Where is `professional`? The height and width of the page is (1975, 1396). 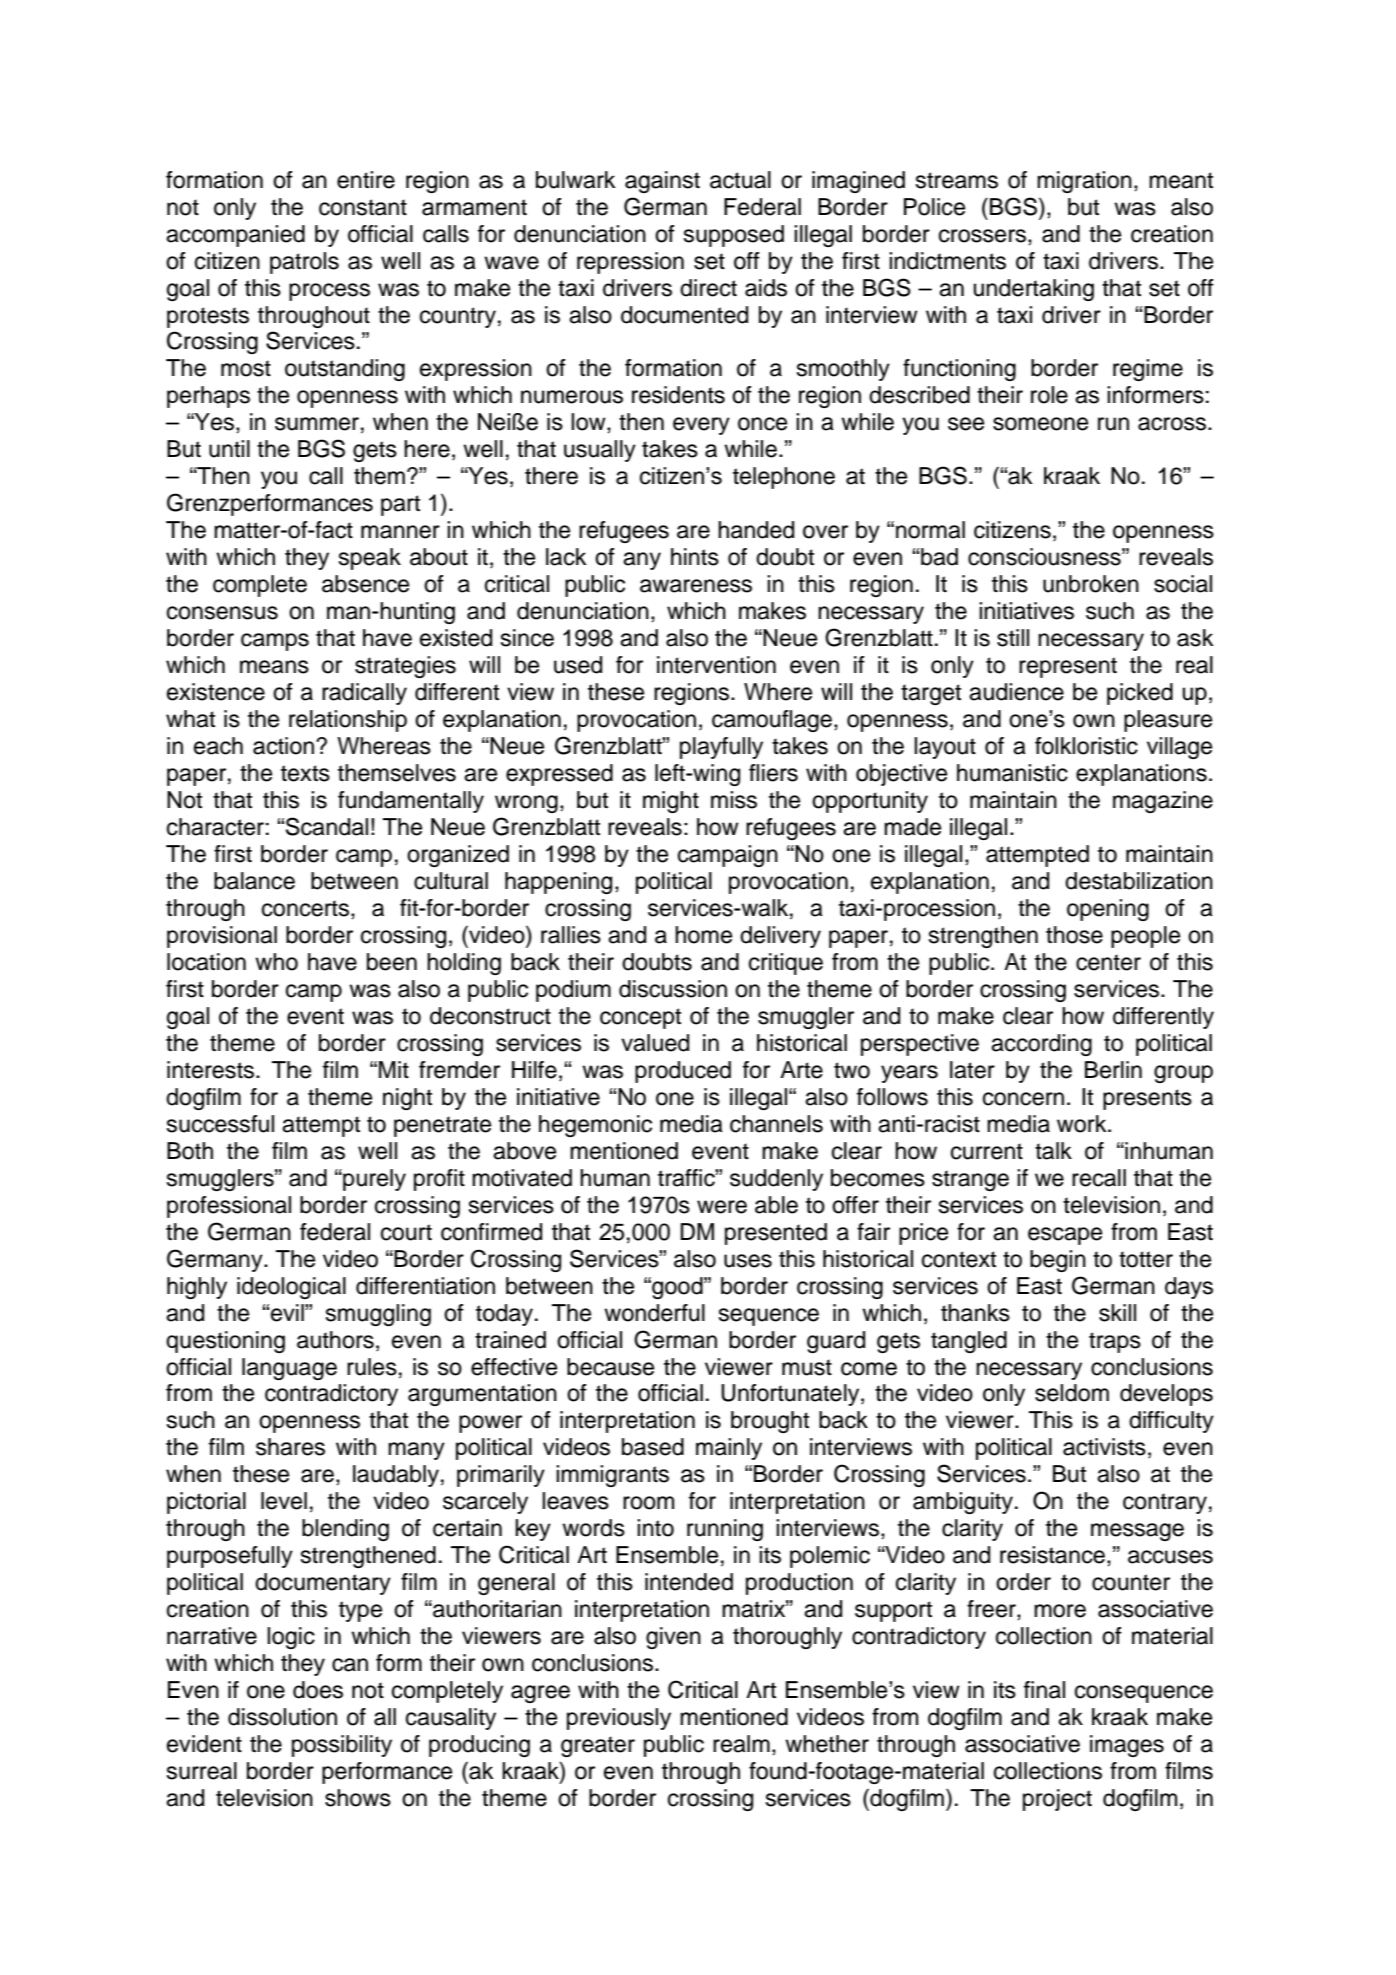
professional is located at coordinates (229, 1207).
